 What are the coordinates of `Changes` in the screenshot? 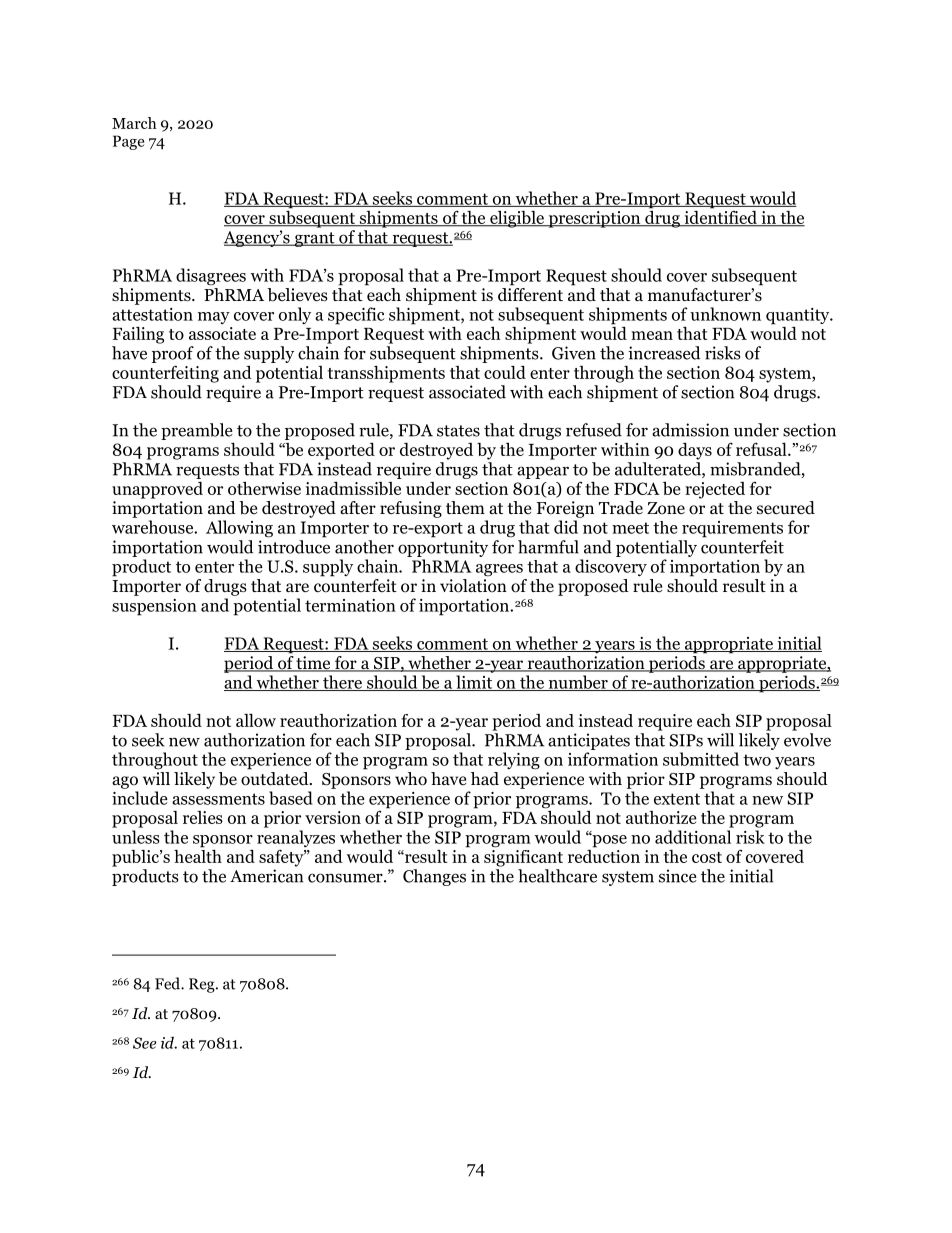 It's located at (434, 877).
